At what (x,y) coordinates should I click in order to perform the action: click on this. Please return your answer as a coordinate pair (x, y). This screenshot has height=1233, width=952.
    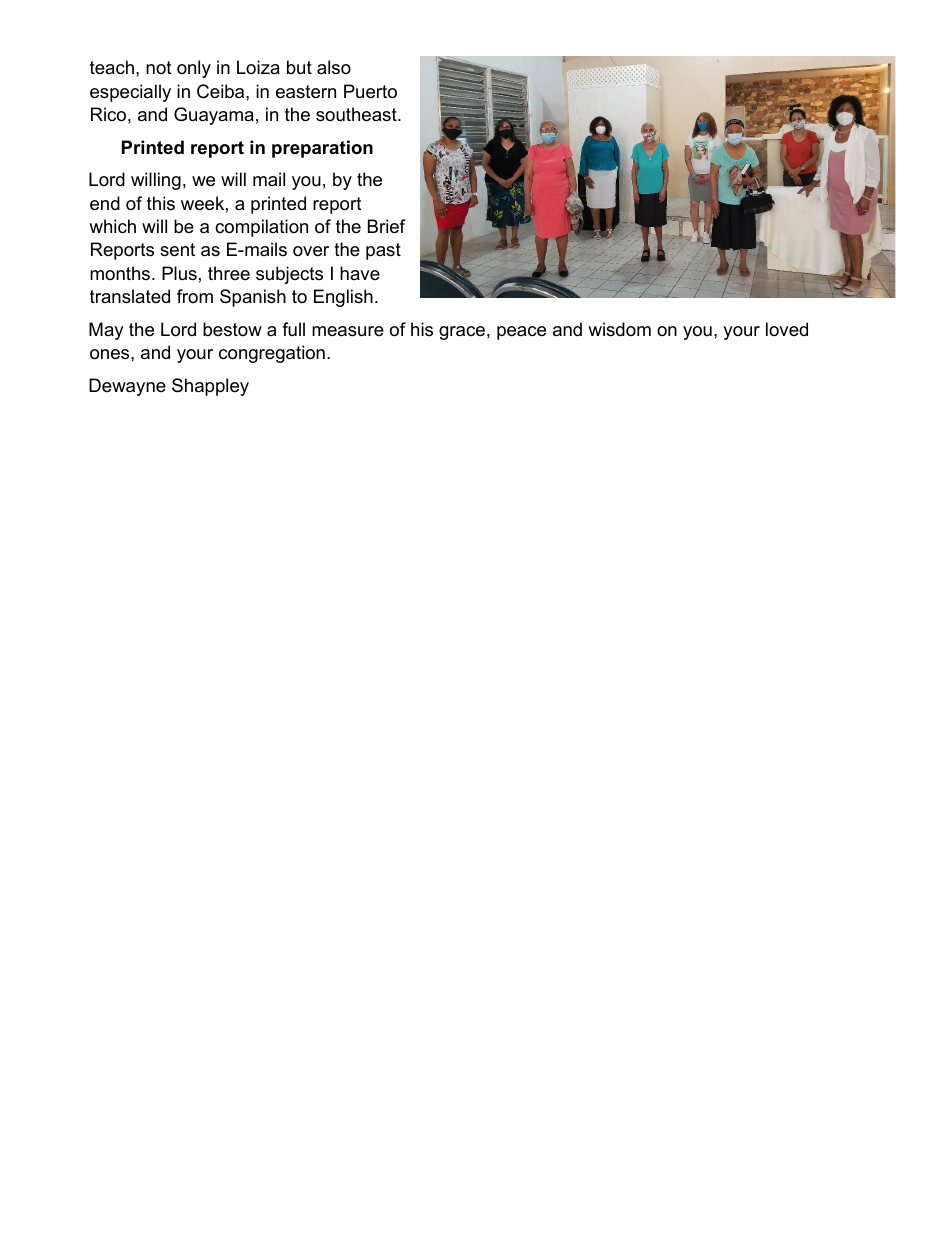
    Looking at the image, I should click on (161, 203).
